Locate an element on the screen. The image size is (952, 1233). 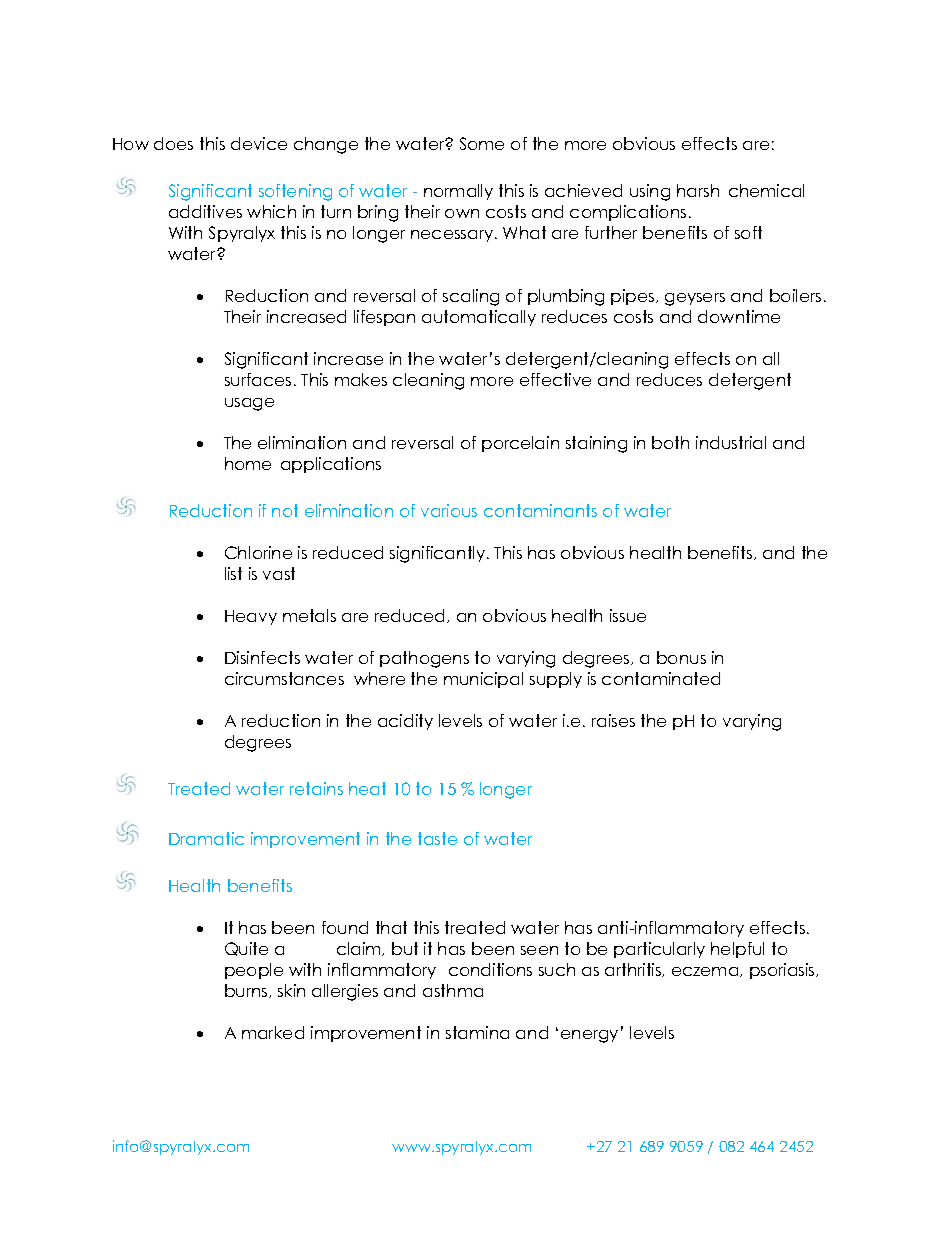
raises is located at coordinates (613, 720).
